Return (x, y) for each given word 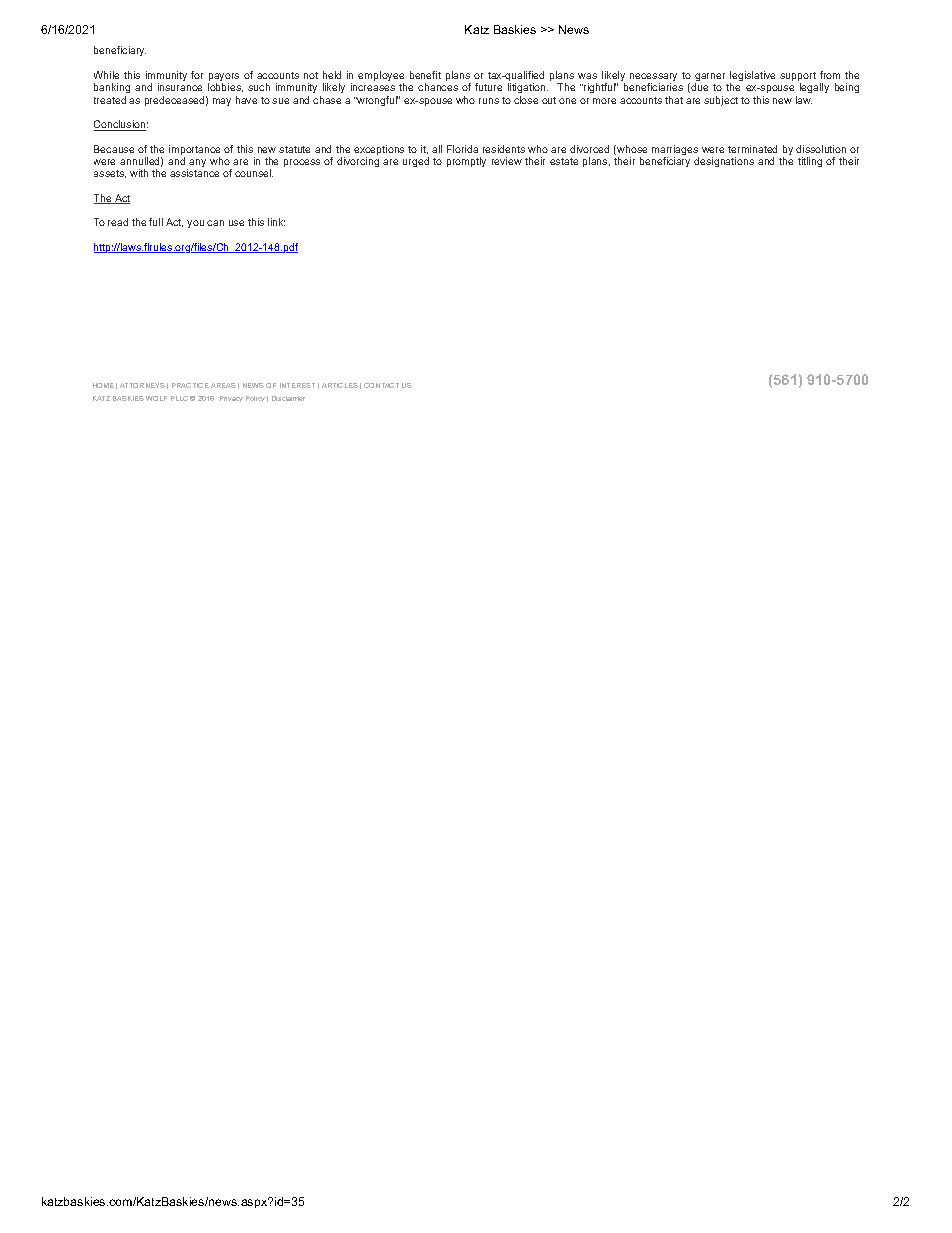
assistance (194, 173)
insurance (180, 87)
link (276, 222)
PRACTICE (190, 385)
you (195, 224)
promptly (466, 162)
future (488, 87)
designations (724, 162)
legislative (752, 77)
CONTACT (381, 385)
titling (810, 162)
